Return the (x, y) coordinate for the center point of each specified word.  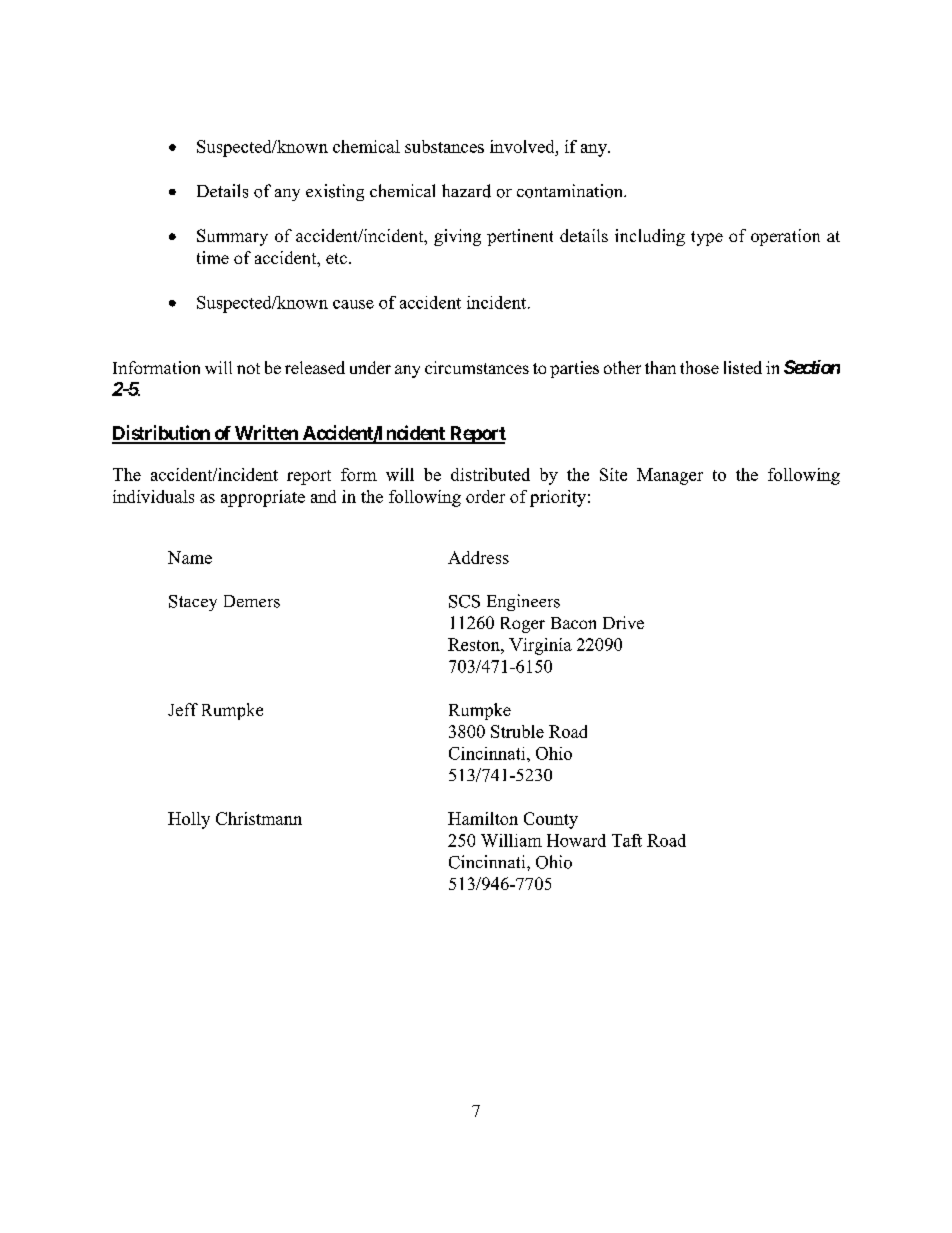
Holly (189, 820)
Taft (627, 840)
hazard (466, 191)
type (707, 238)
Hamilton (483, 818)
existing (335, 192)
